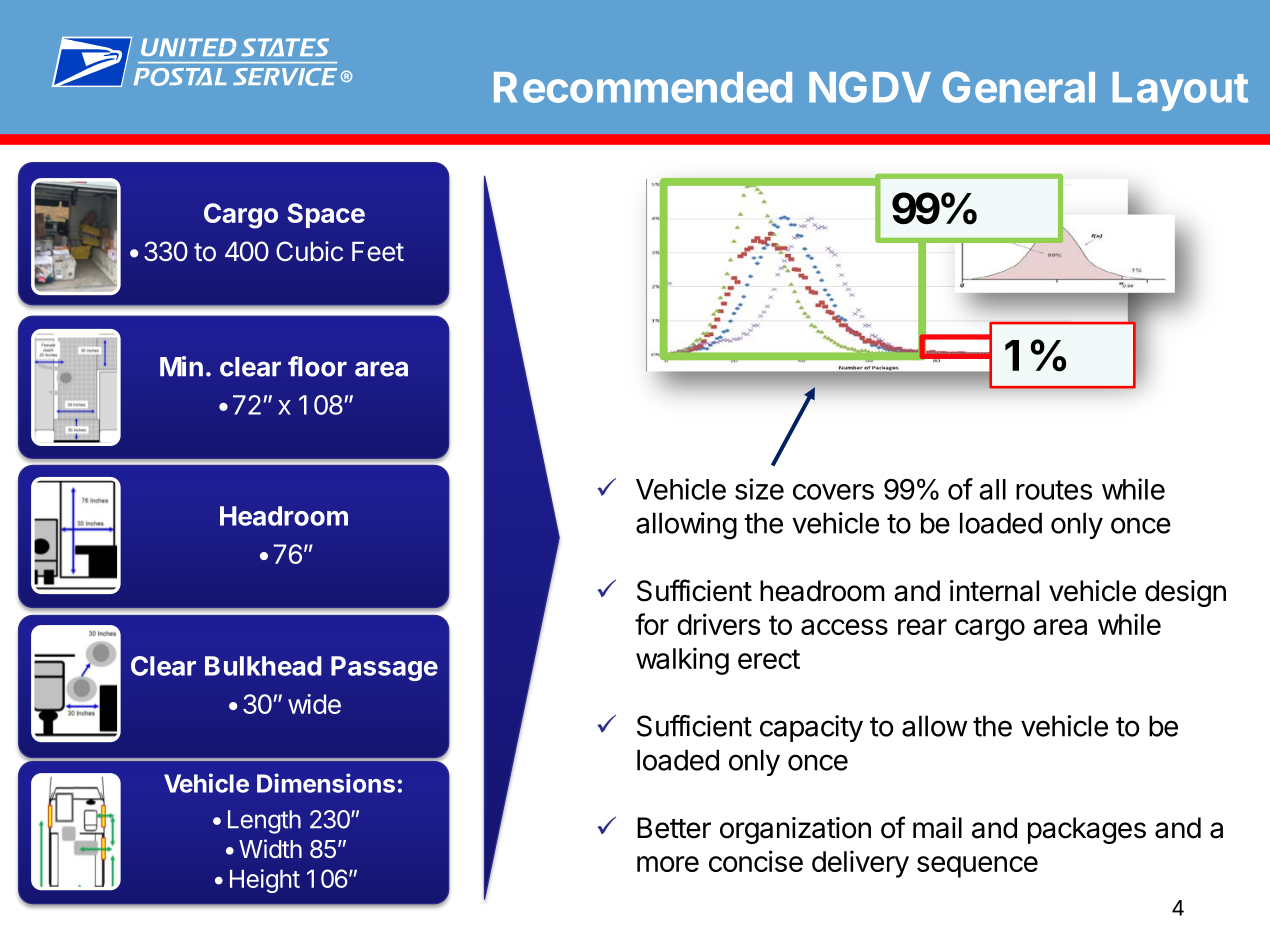  What do you see at coordinates (1087, 830) in the image?
I see `packages` at bounding box center [1087, 830].
